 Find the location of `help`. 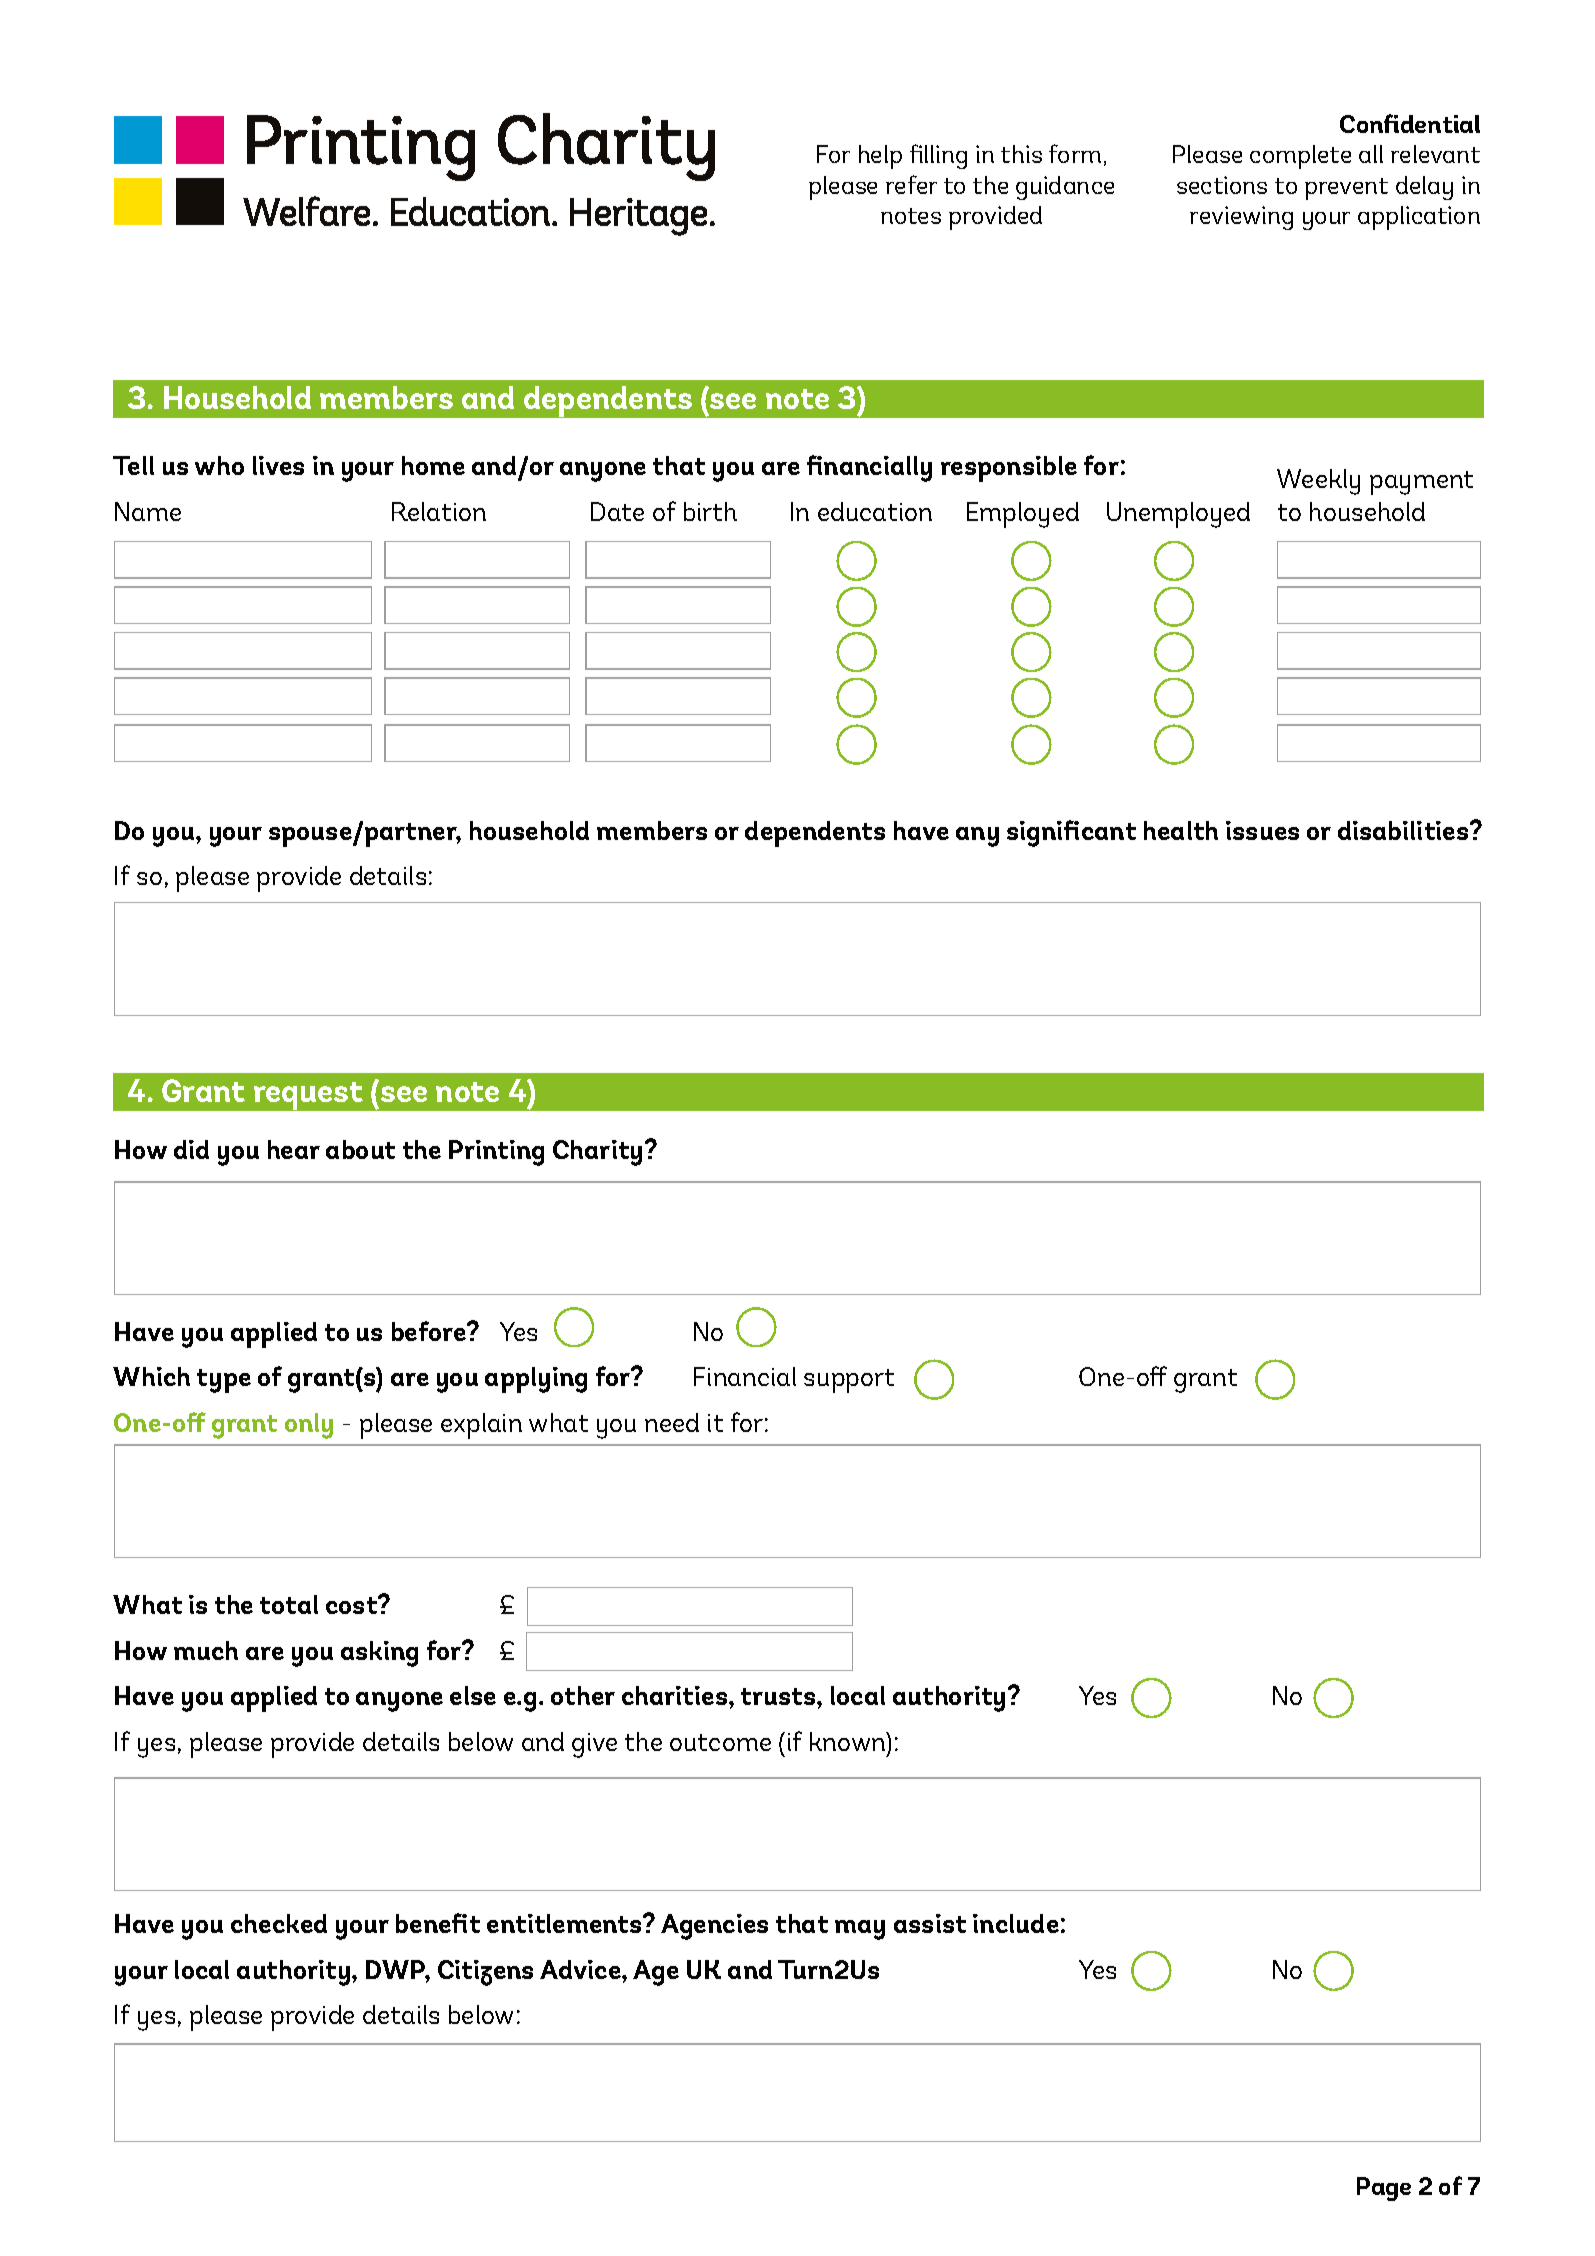

help is located at coordinates (880, 157).
